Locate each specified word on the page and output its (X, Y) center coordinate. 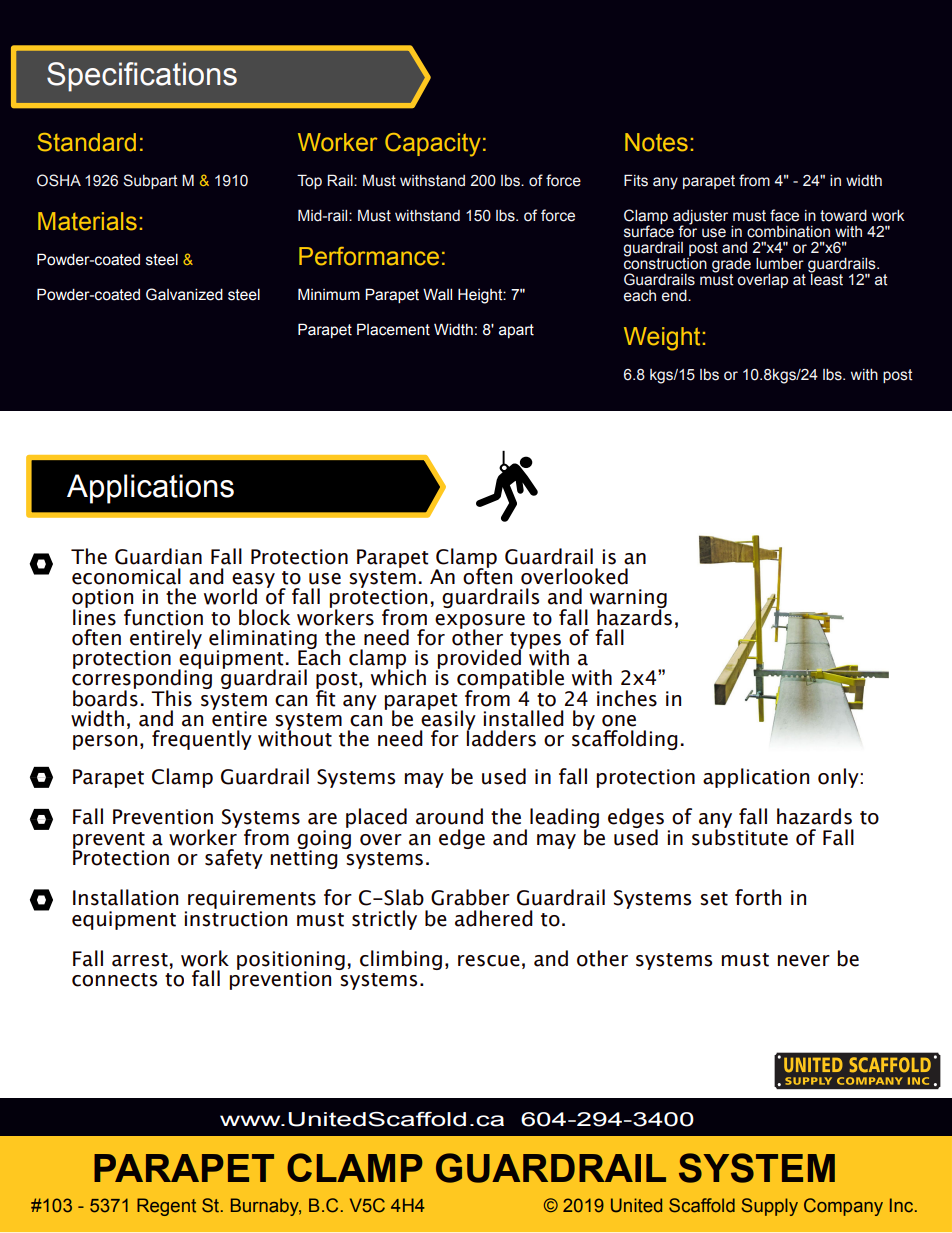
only (839, 778)
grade (731, 266)
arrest (140, 960)
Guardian (158, 556)
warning (628, 600)
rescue (489, 961)
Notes (656, 142)
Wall (437, 294)
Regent (166, 1207)
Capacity (433, 145)
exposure (480, 622)
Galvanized (184, 294)
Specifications (142, 77)
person (105, 742)
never (804, 961)
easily (448, 720)
